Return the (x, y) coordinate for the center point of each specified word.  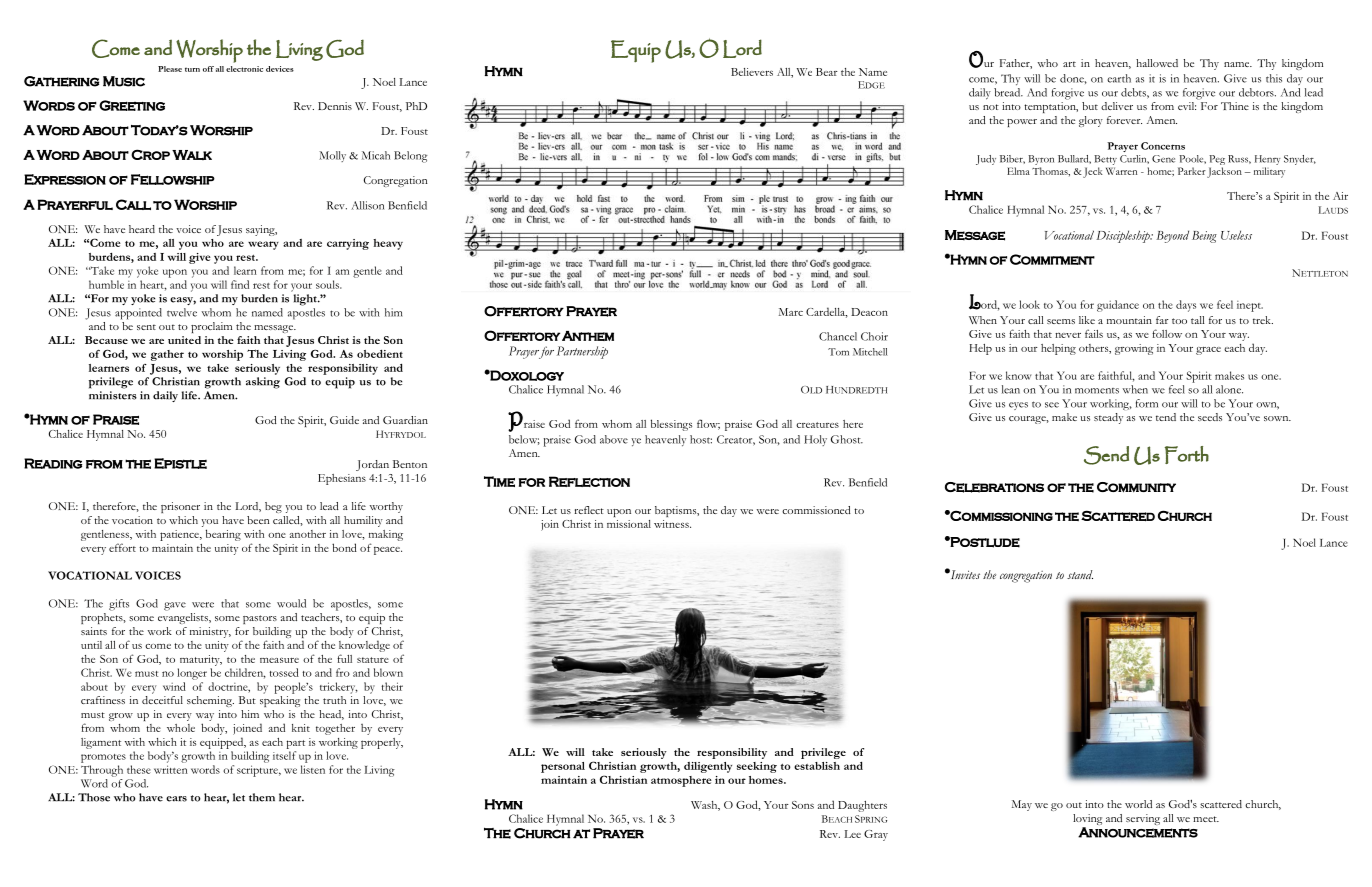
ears (176, 799)
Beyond (1172, 236)
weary (263, 245)
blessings (671, 425)
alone (1229, 389)
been (258, 520)
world (1138, 804)
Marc (791, 312)
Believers (752, 72)
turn (192, 69)
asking (263, 383)
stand (1080, 574)
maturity (201, 660)
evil (1187, 106)
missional (629, 524)
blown (388, 672)
